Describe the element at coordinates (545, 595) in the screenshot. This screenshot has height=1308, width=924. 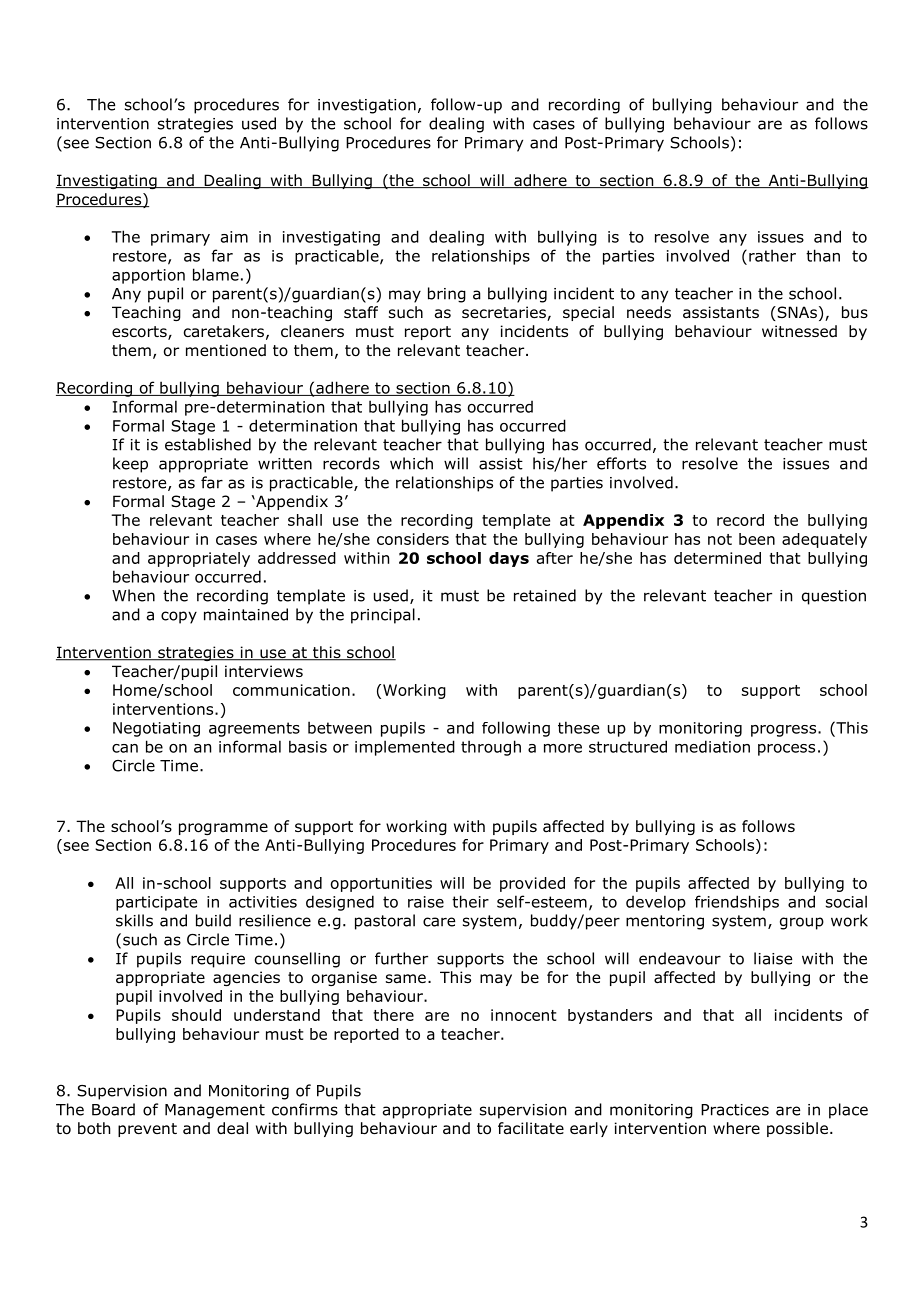
I see `retained` at that location.
